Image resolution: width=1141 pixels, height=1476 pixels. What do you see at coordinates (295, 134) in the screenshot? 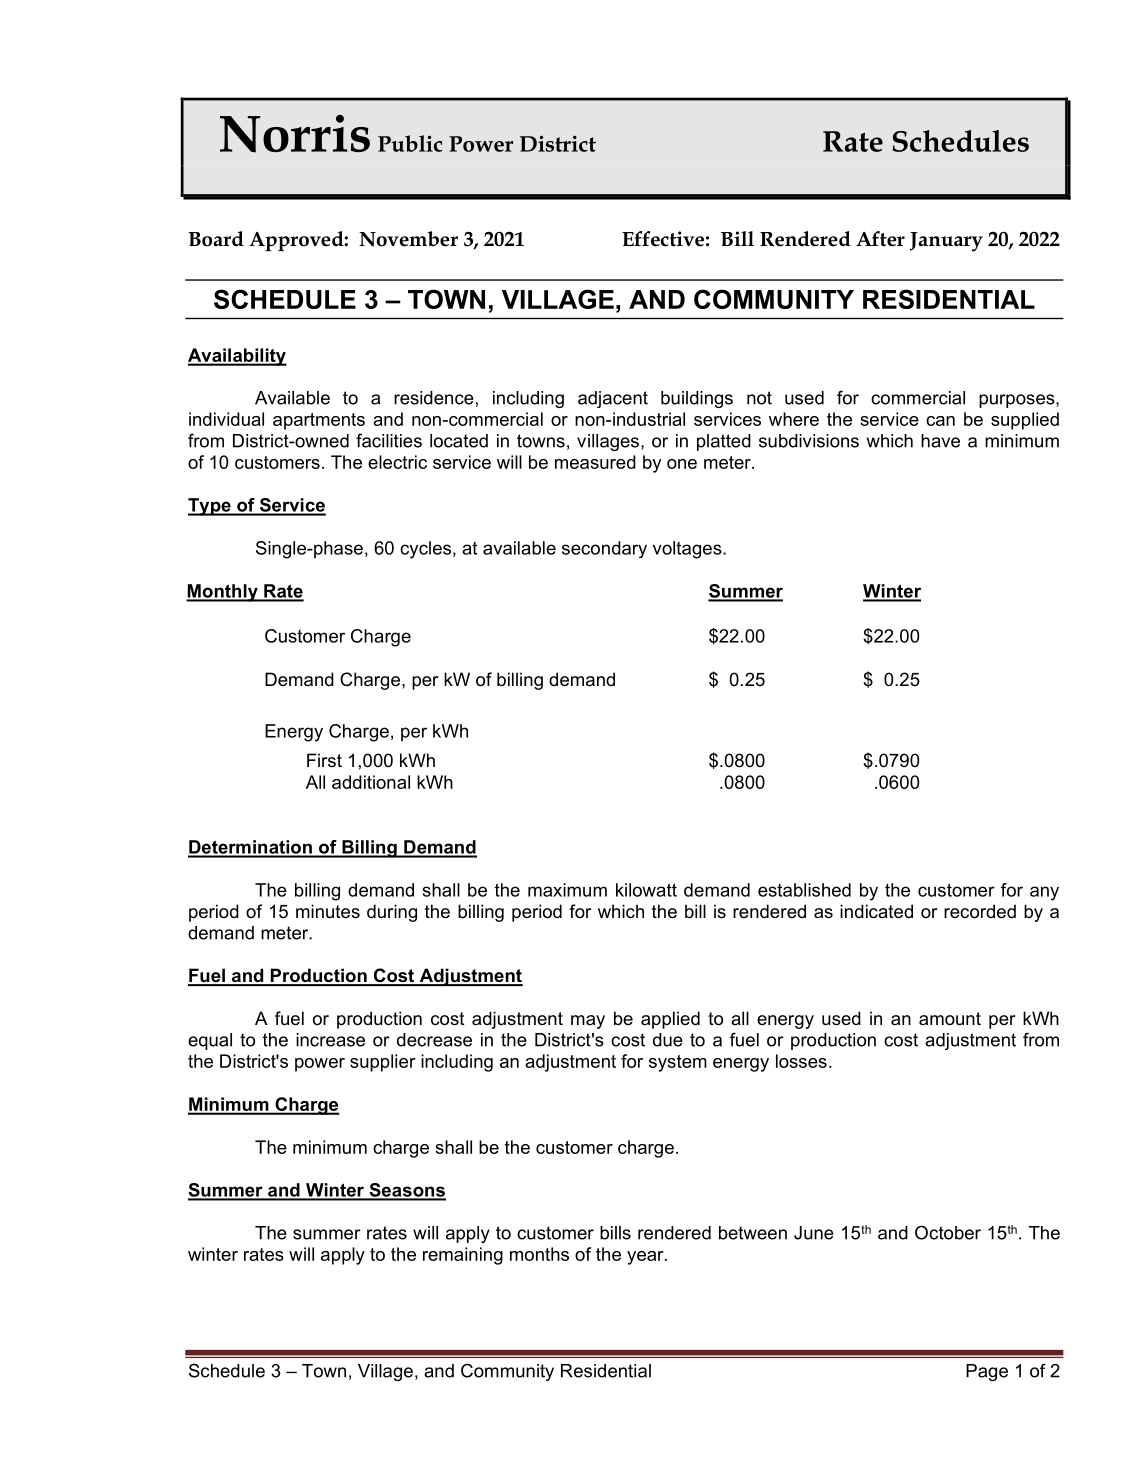
I see `Norris` at bounding box center [295, 134].
